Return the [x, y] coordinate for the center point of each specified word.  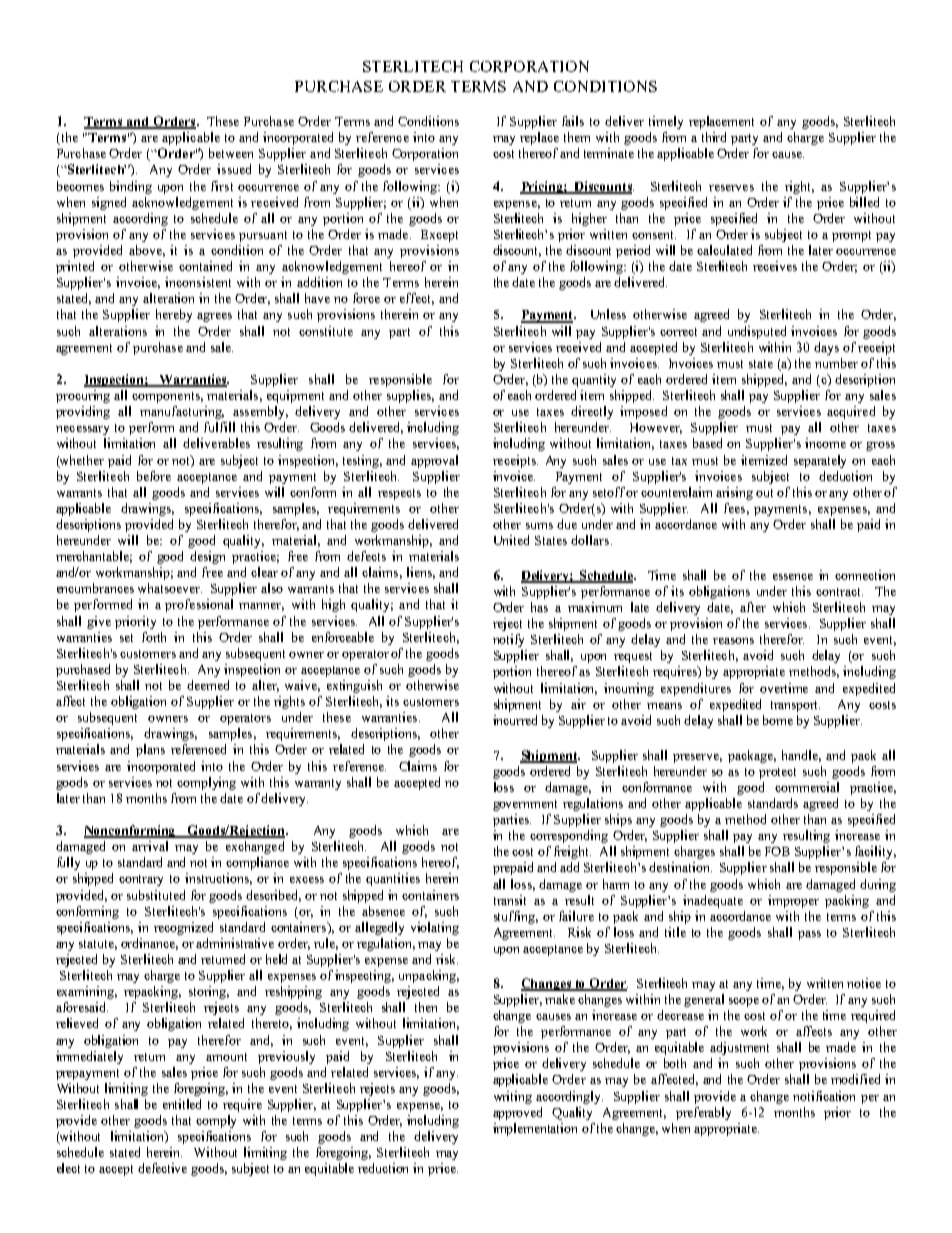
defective [162, 1168]
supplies [410, 396]
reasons [733, 641]
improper [793, 901]
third [714, 137]
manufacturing [182, 412]
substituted [156, 895]
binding [131, 187]
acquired [851, 412]
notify [508, 640]
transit [510, 900]
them [577, 137]
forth [154, 637]
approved [517, 1113]
